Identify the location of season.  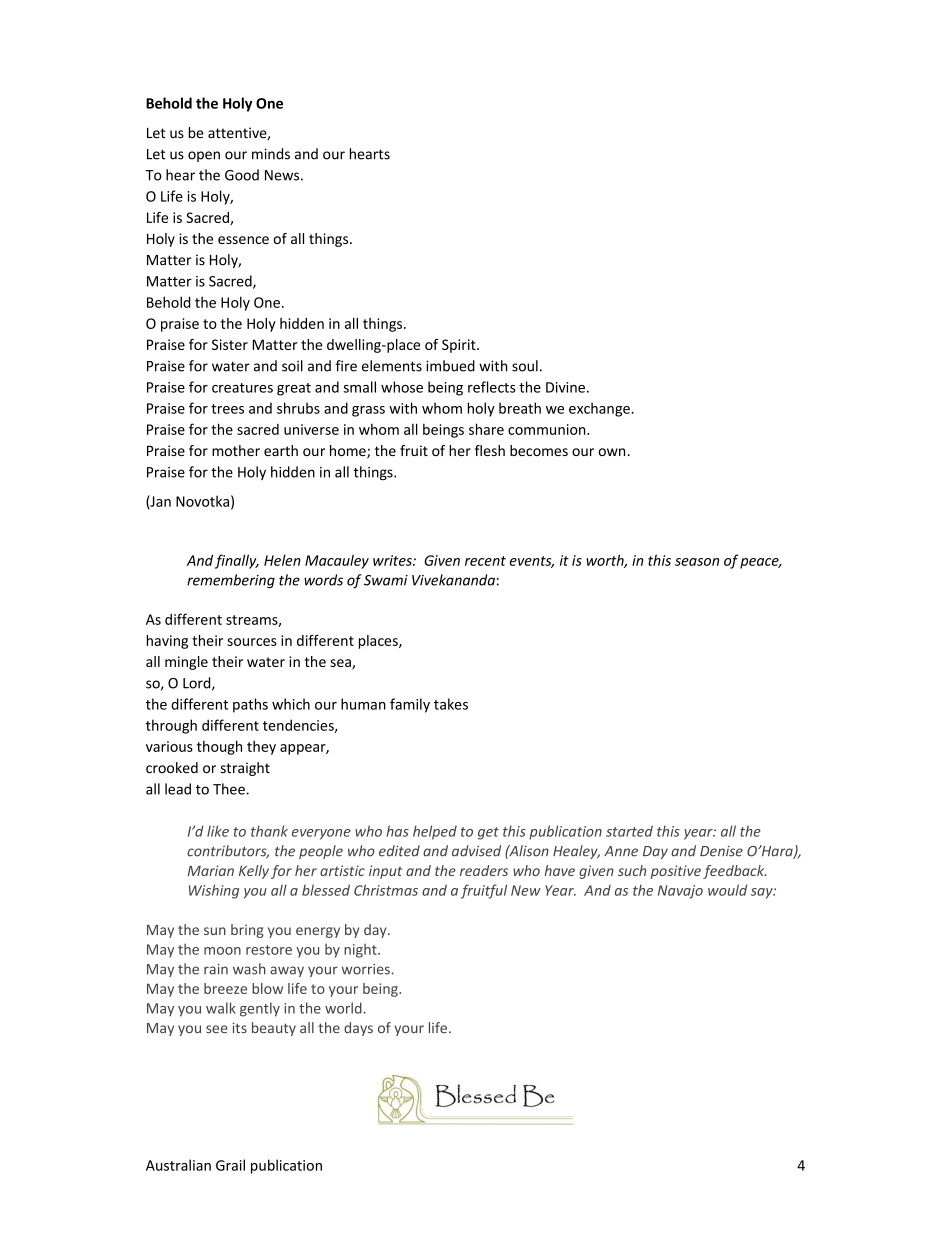
(697, 562).
